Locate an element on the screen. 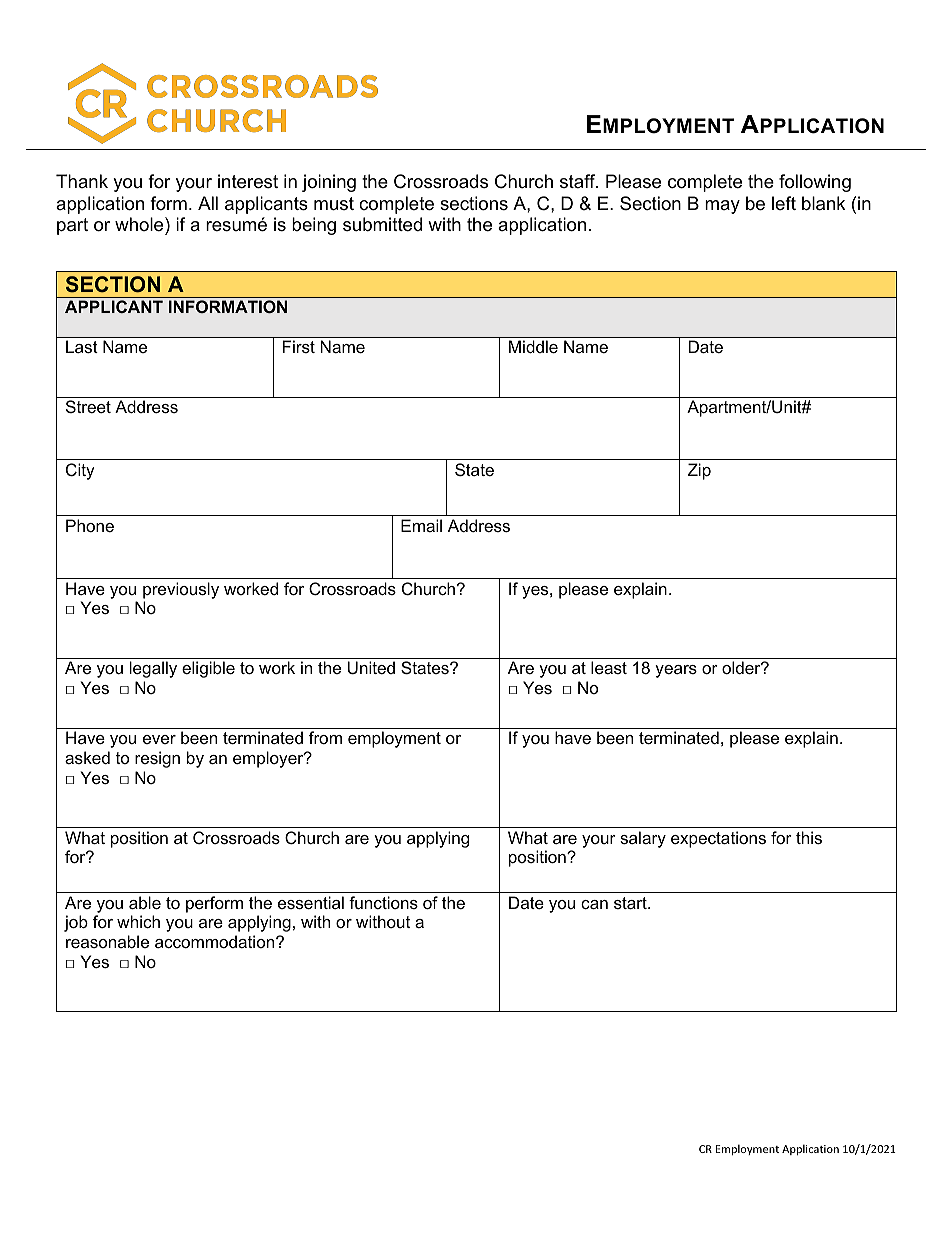 This screenshot has width=952, height=1233. whole is located at coordinates (140, 224).
